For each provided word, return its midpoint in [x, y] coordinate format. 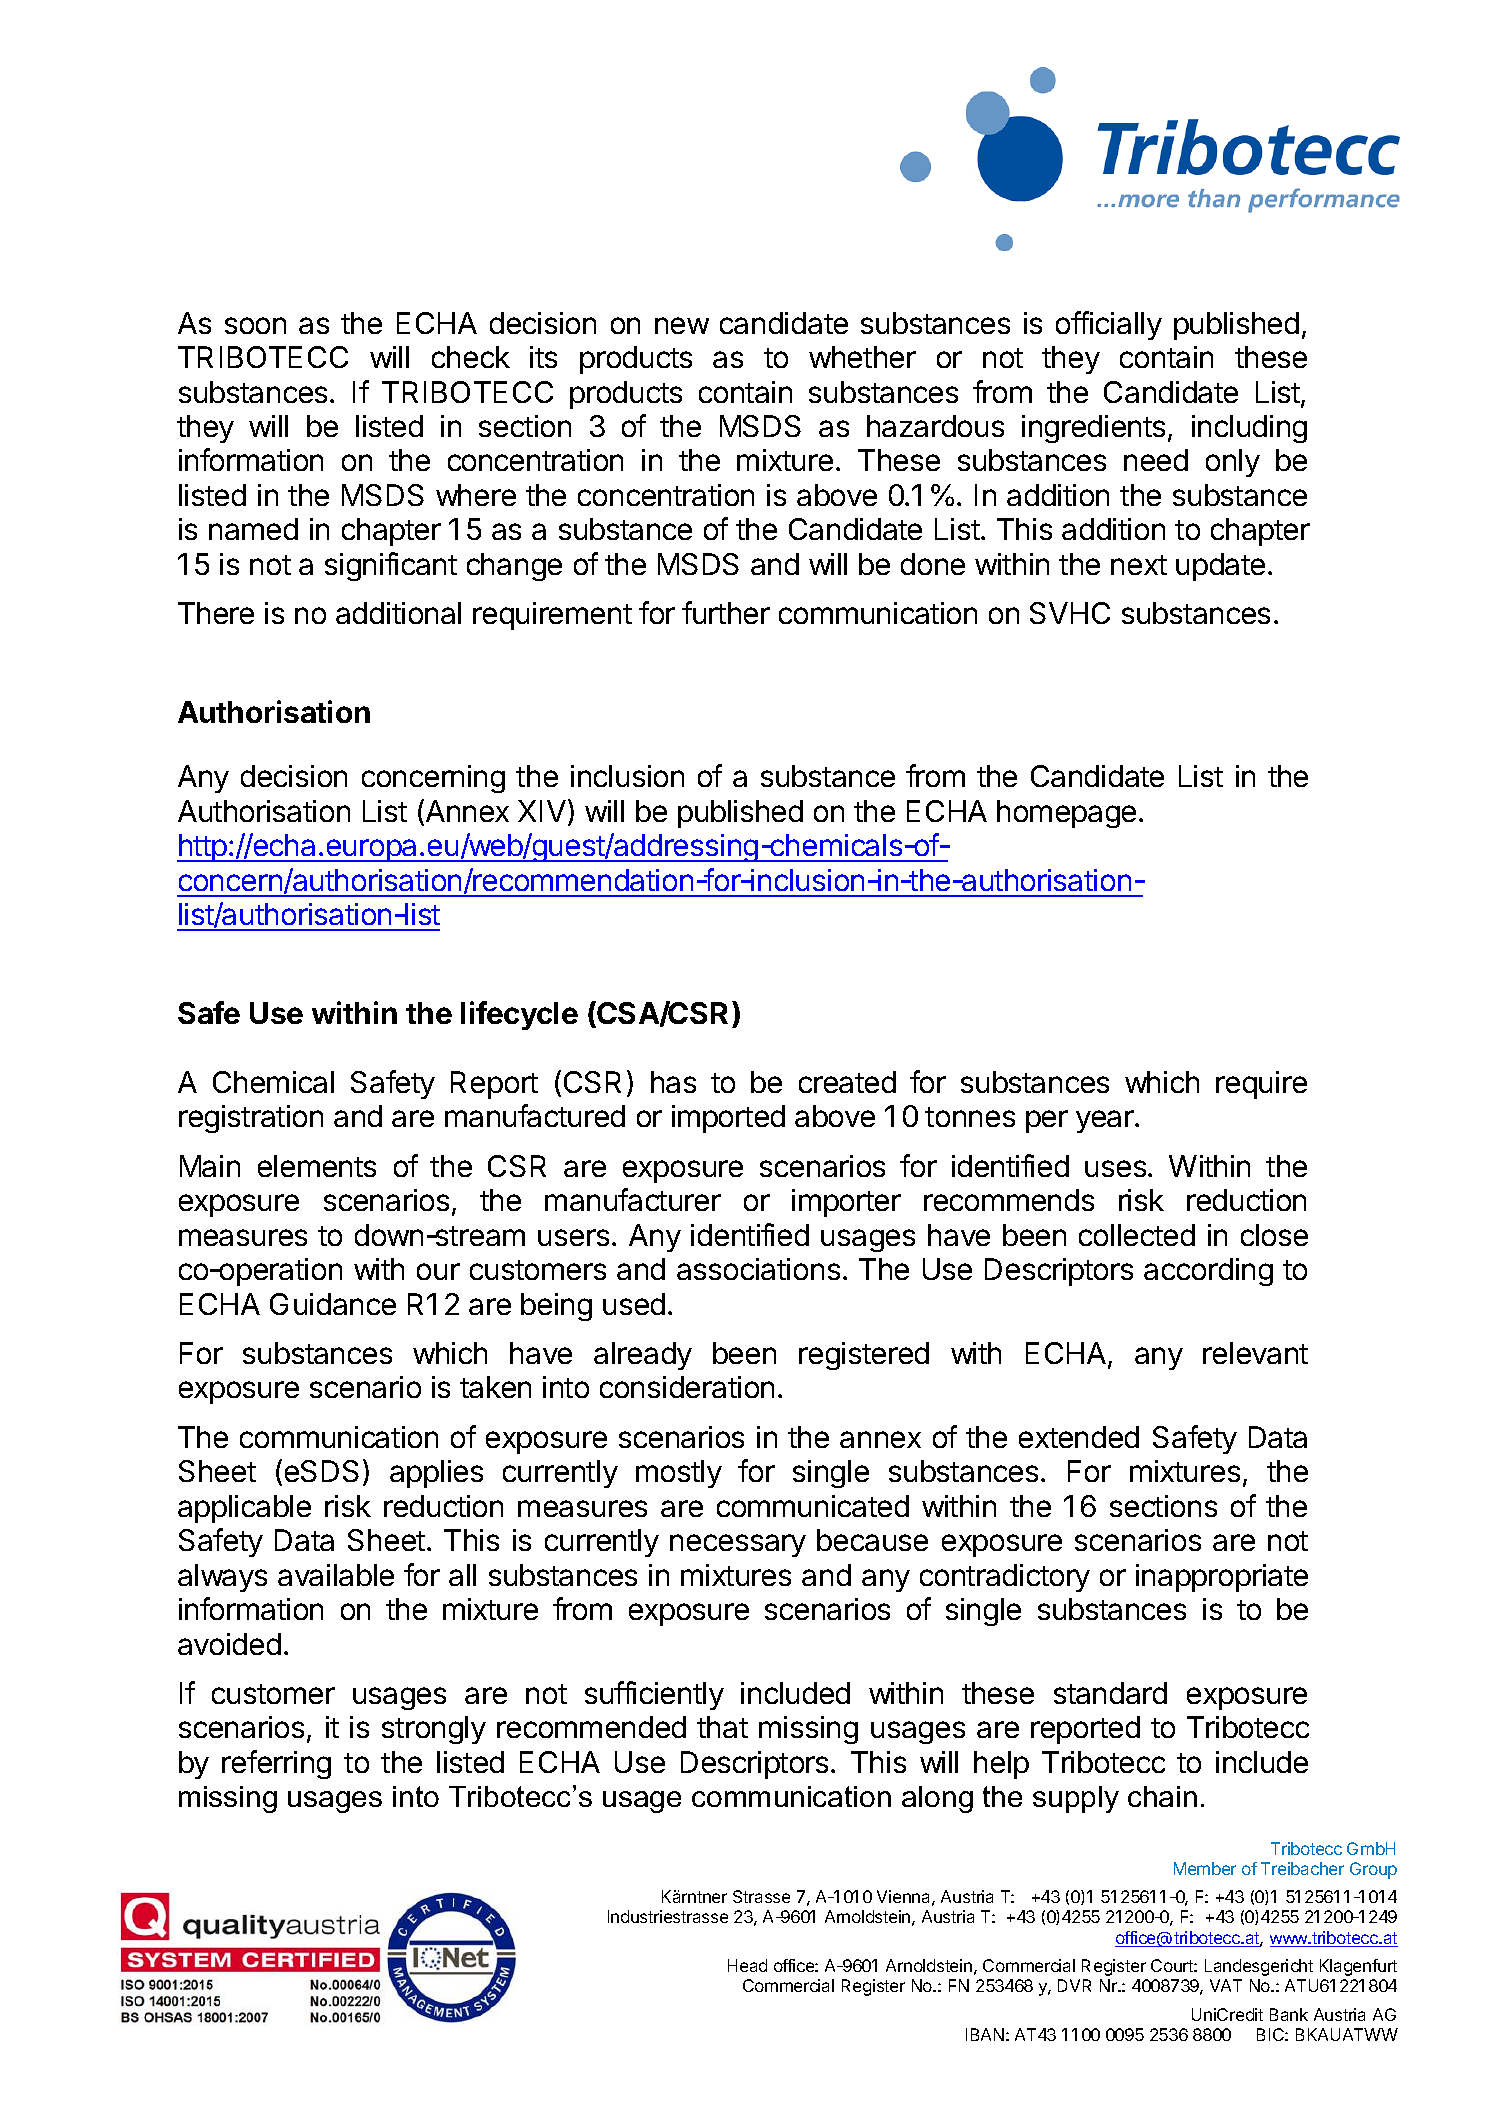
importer [846, 1203]
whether [862, 357]
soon [255, 325]
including [1249, 429]
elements [317, 1166]
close [1274, 1235]
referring [276, 1764]
